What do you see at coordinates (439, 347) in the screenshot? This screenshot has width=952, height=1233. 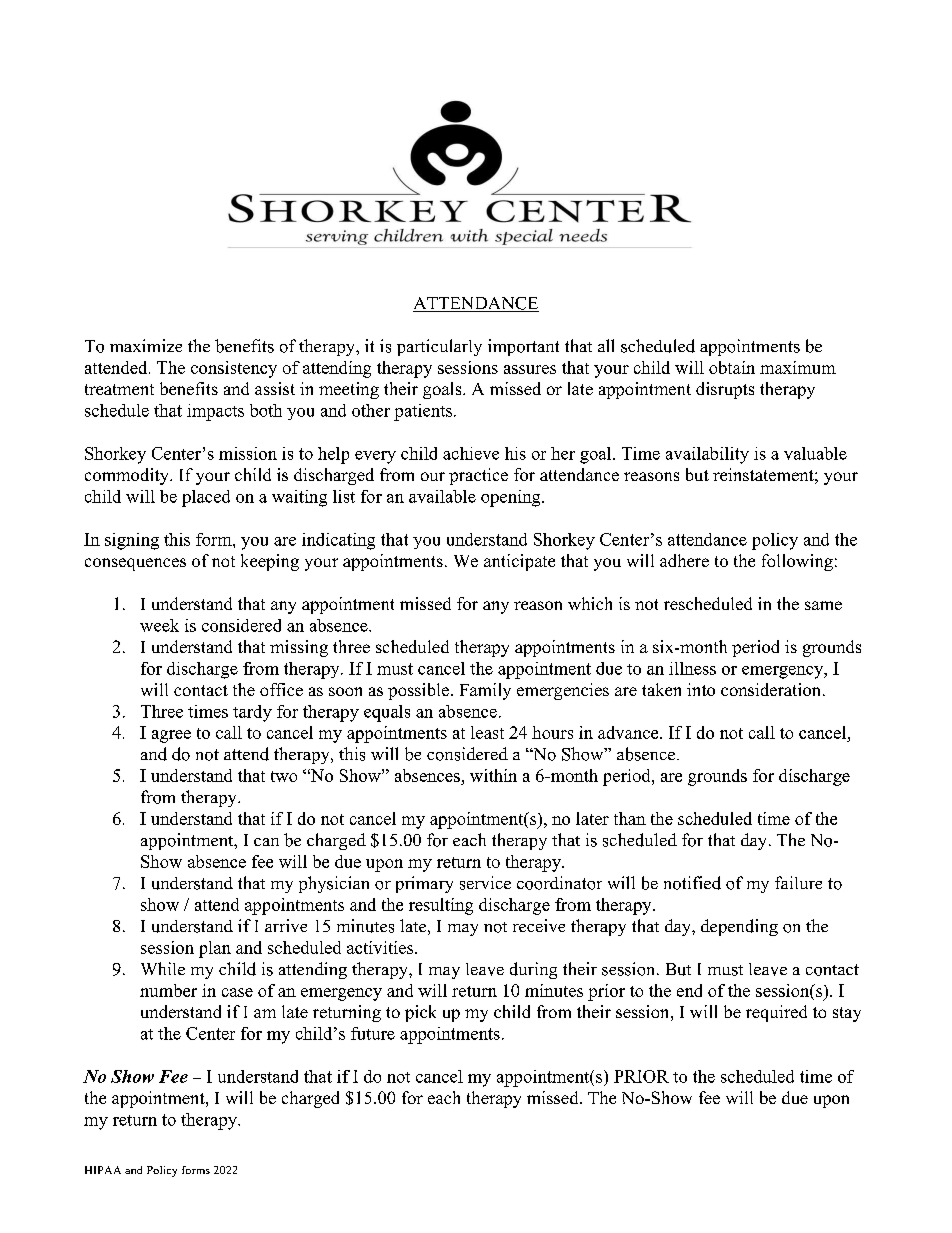 I see `particularly` at bounding box center [439, 347].
